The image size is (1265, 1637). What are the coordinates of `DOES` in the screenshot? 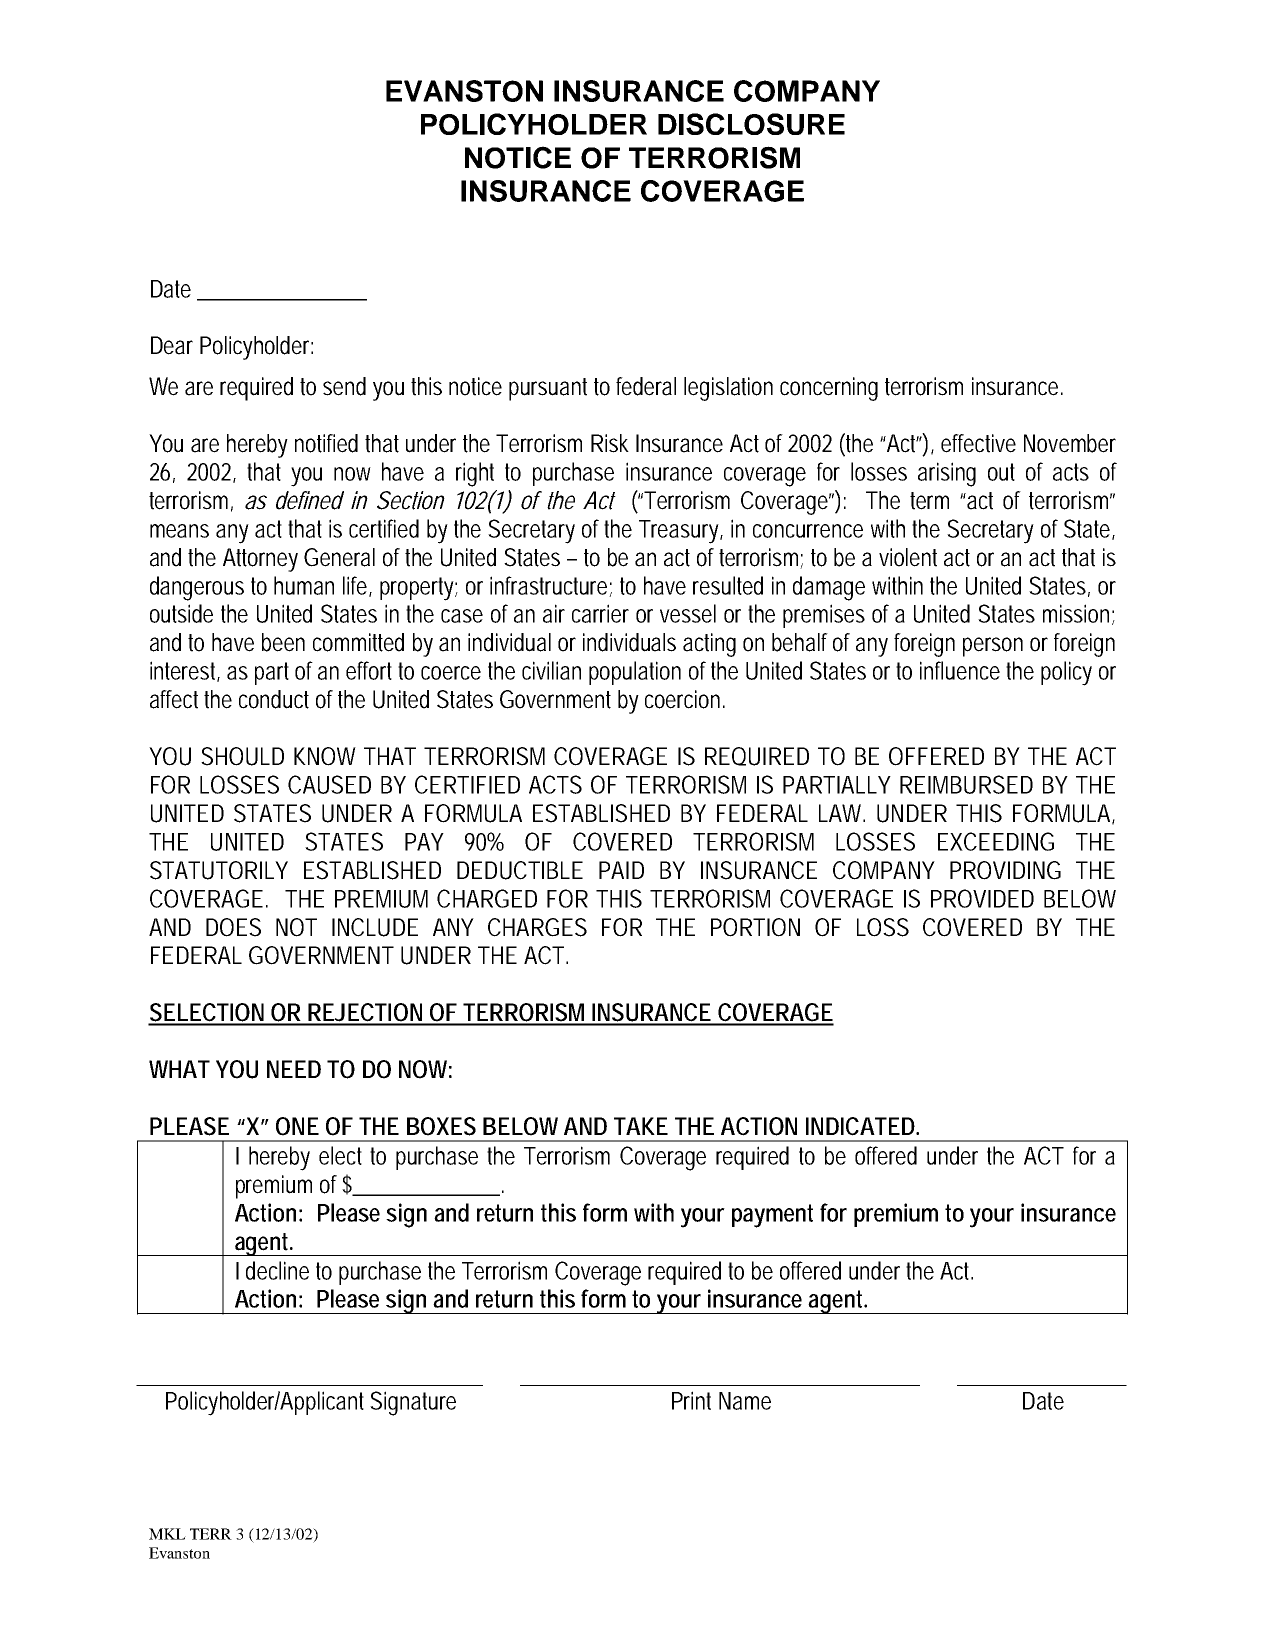 It's located at (233, 927).
